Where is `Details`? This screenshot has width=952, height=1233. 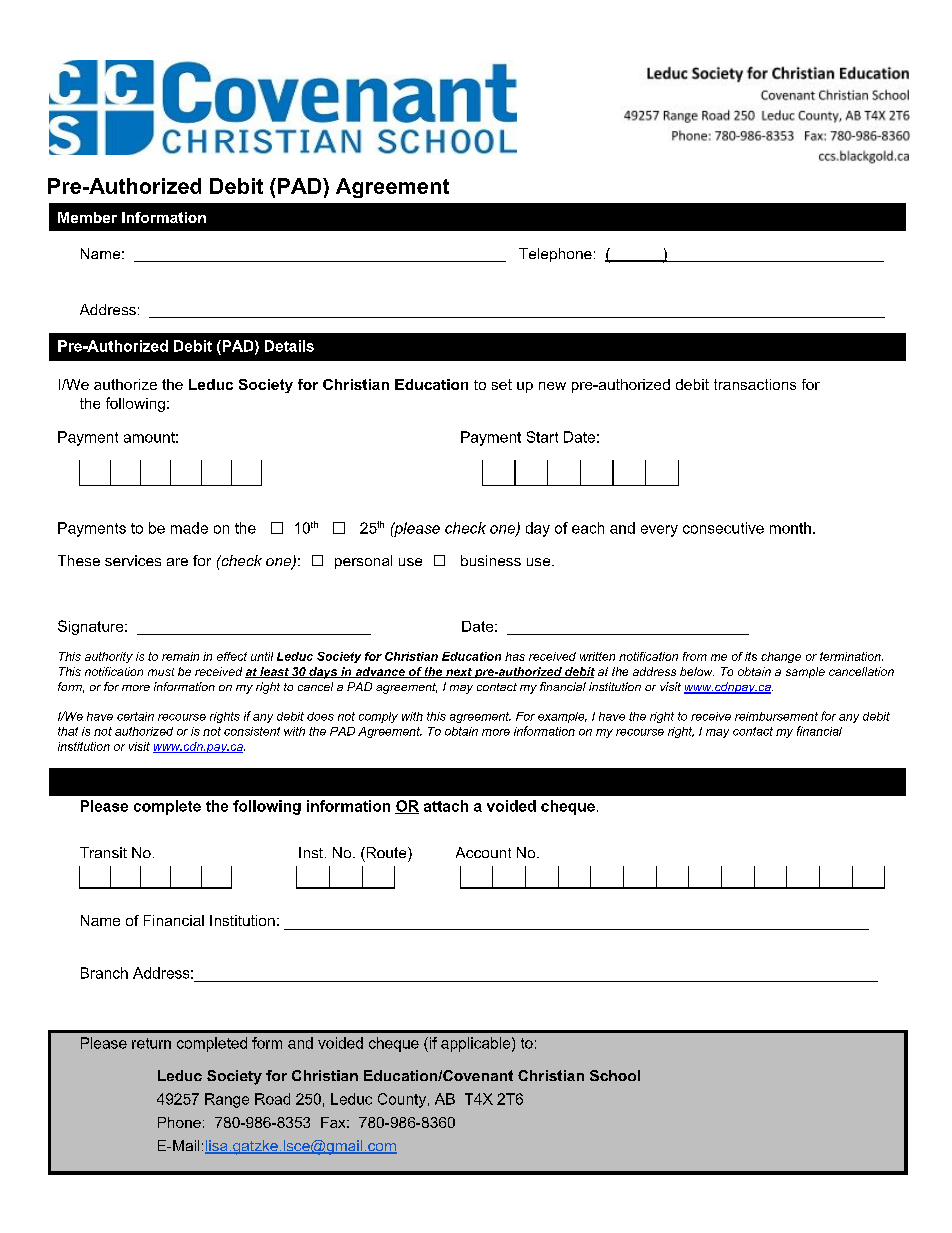
Details is located at coordinates (289, 346).
